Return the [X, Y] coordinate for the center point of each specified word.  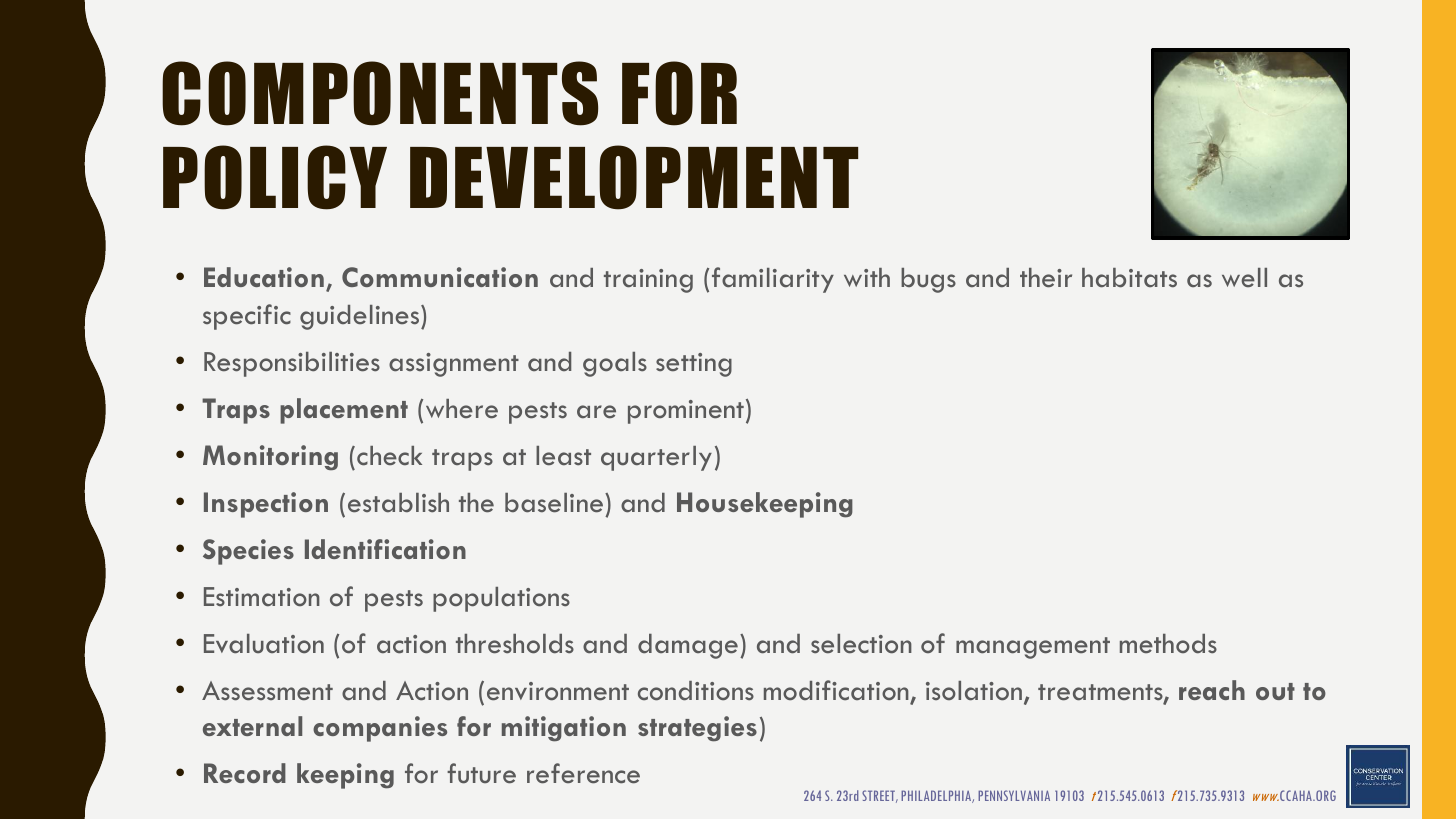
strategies [697, 729]
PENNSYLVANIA [1014, 795]
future [481, 773]
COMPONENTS [380, 93]
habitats [1129, 278]
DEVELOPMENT [634, 177]
